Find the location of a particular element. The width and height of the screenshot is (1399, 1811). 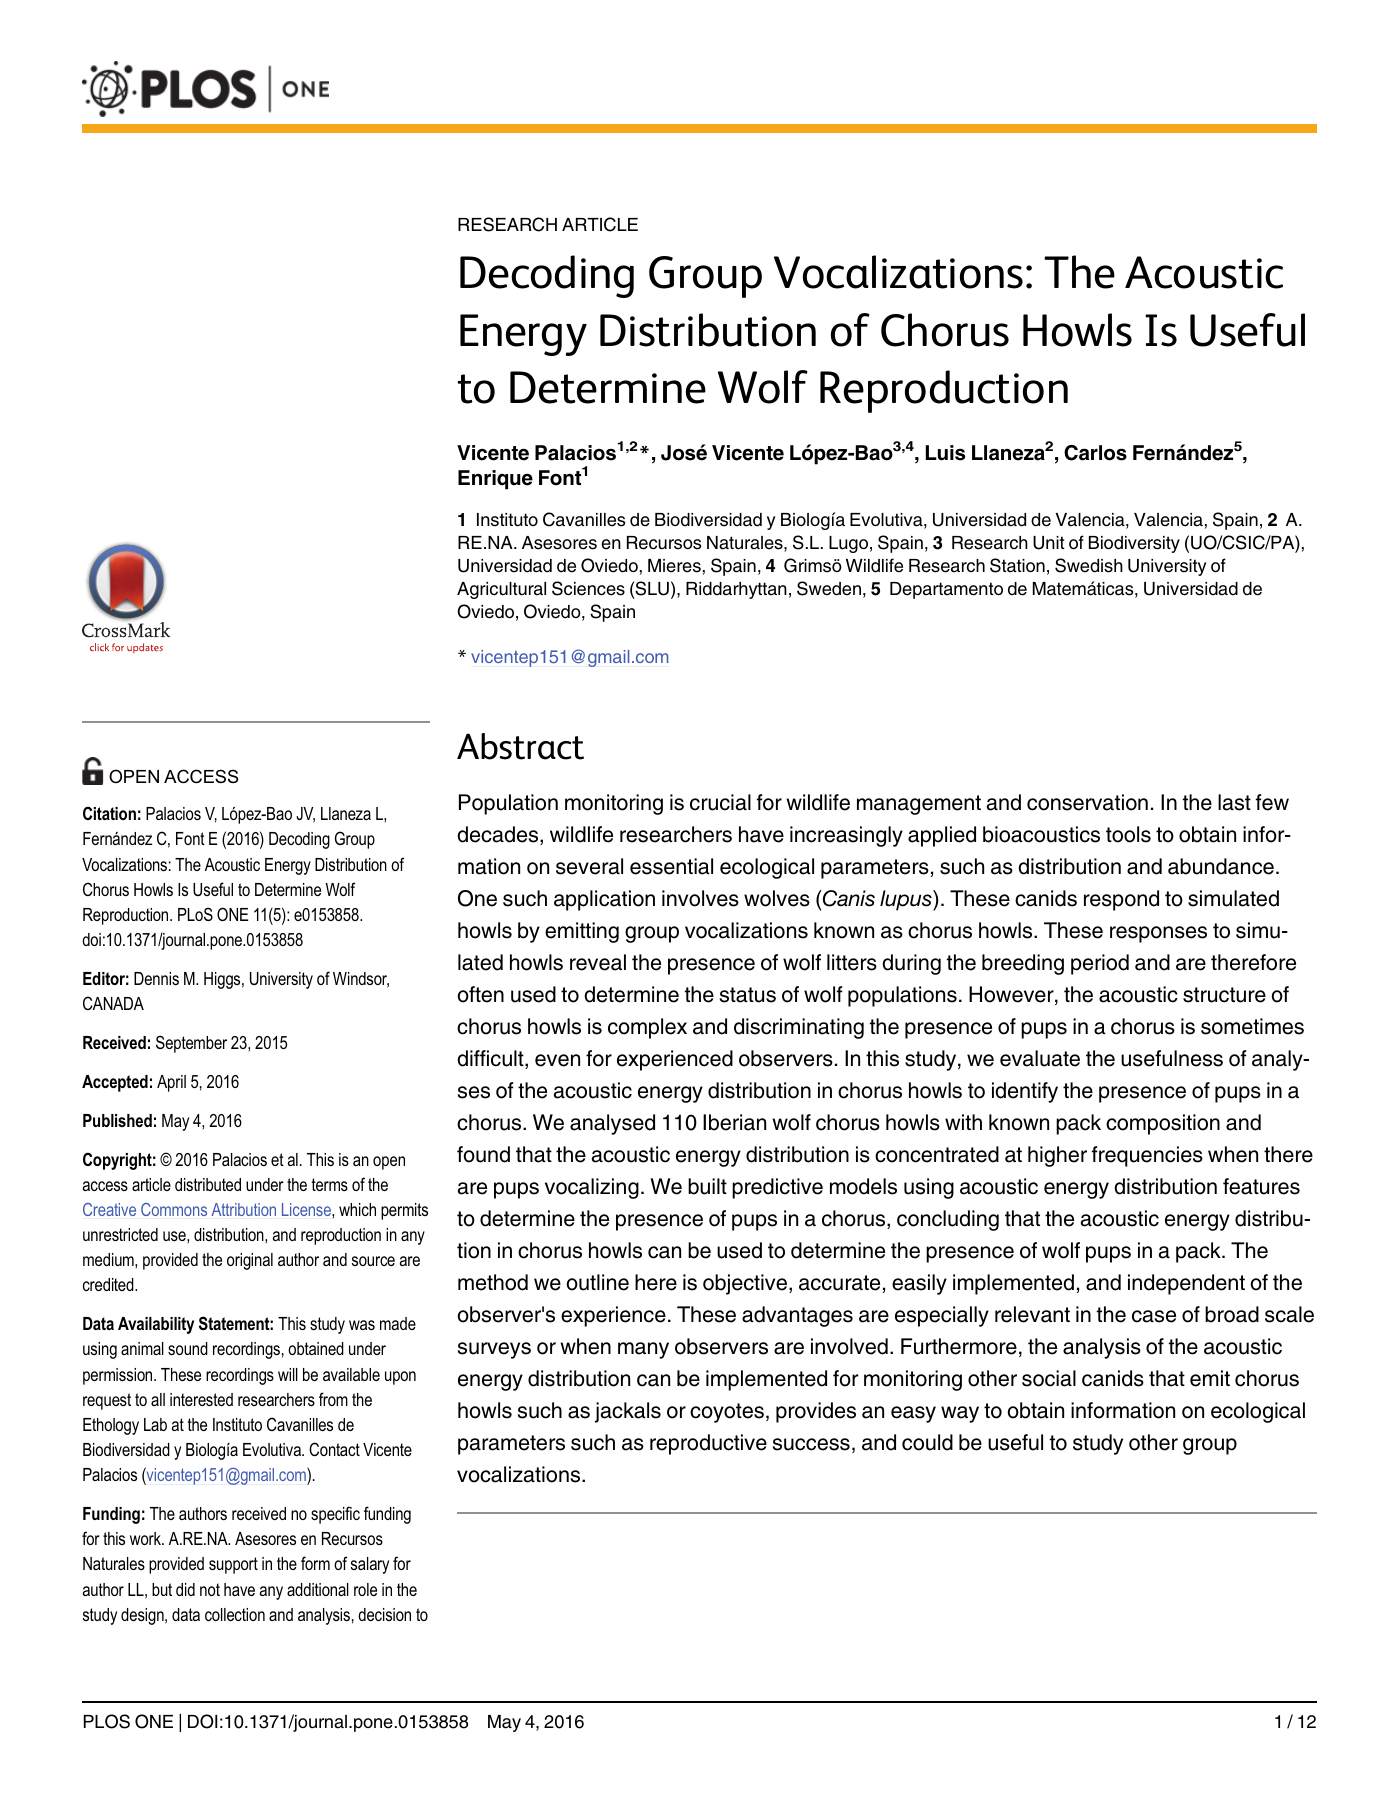

could is located at coordinates (927, 1442).
